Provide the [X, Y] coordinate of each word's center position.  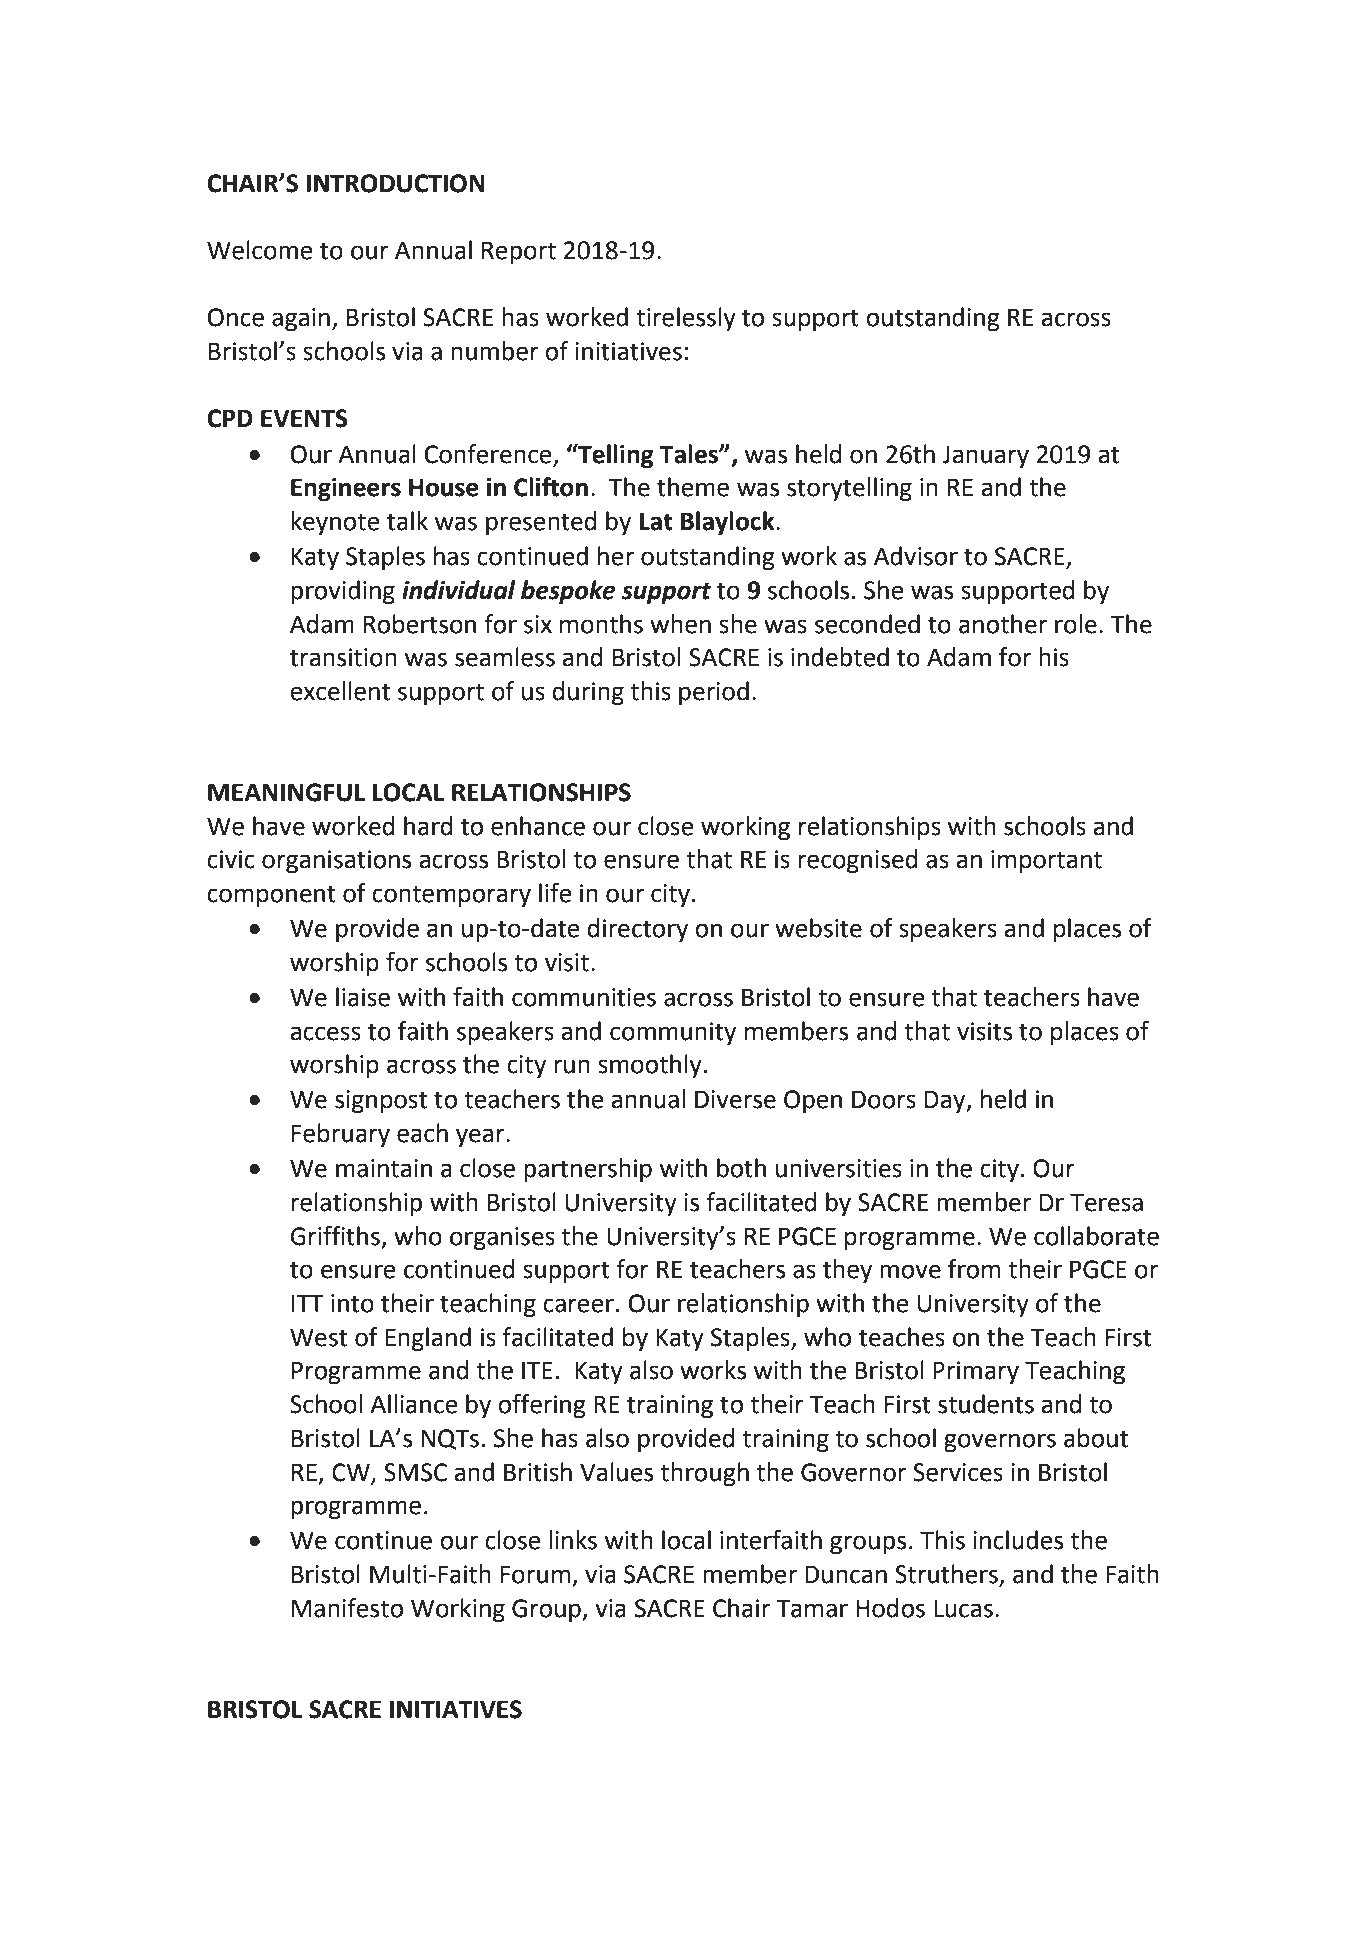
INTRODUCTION [395, 183]
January [985, 456]
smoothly [650, 1066]
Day [946, 1101]
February [341, 1135]
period [714, 693]
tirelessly [686, 319]
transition [343, 657]
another [1003, 624]
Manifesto [347, 1608]
